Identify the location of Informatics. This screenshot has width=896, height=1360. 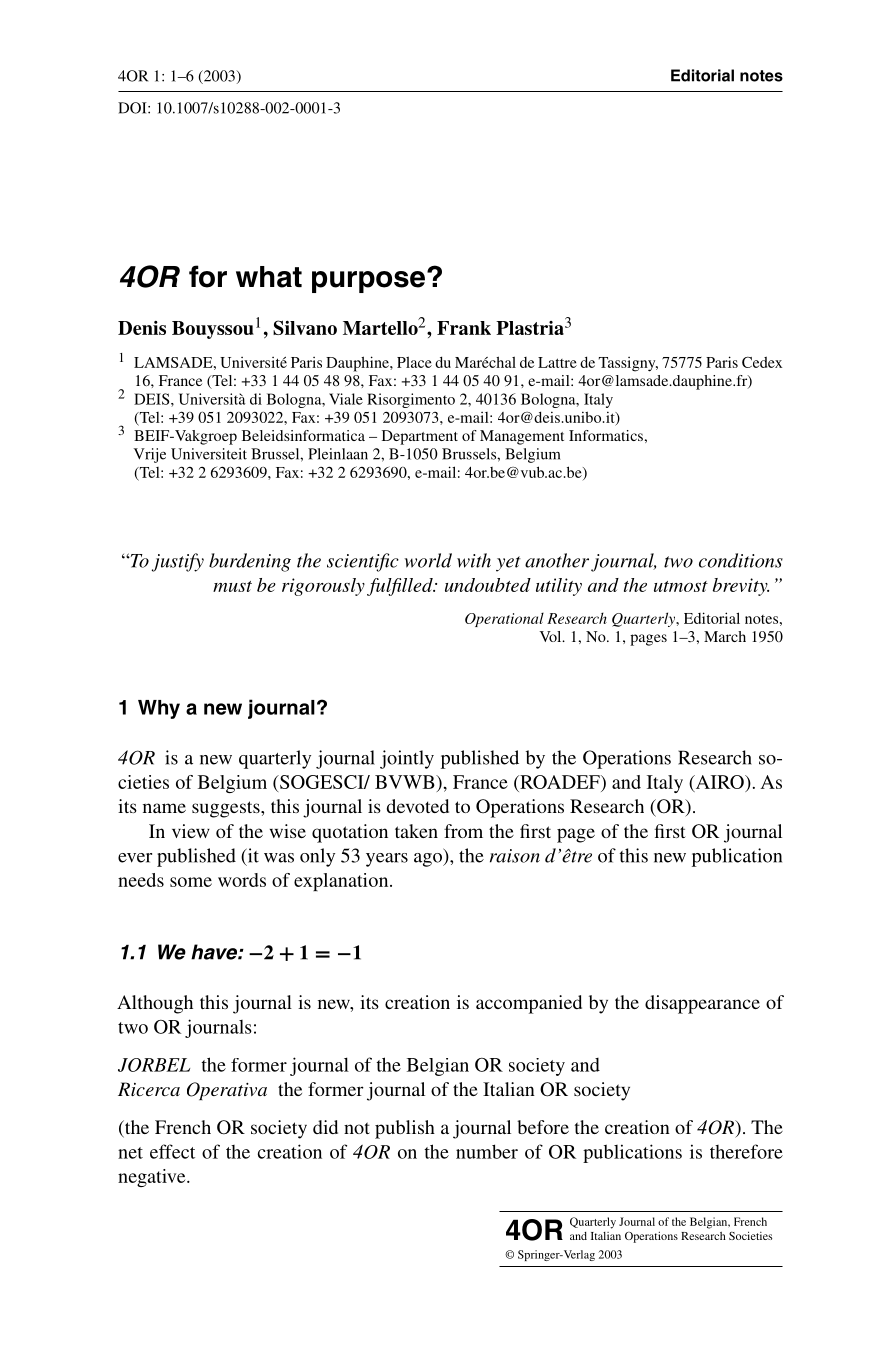
(606, 435).
